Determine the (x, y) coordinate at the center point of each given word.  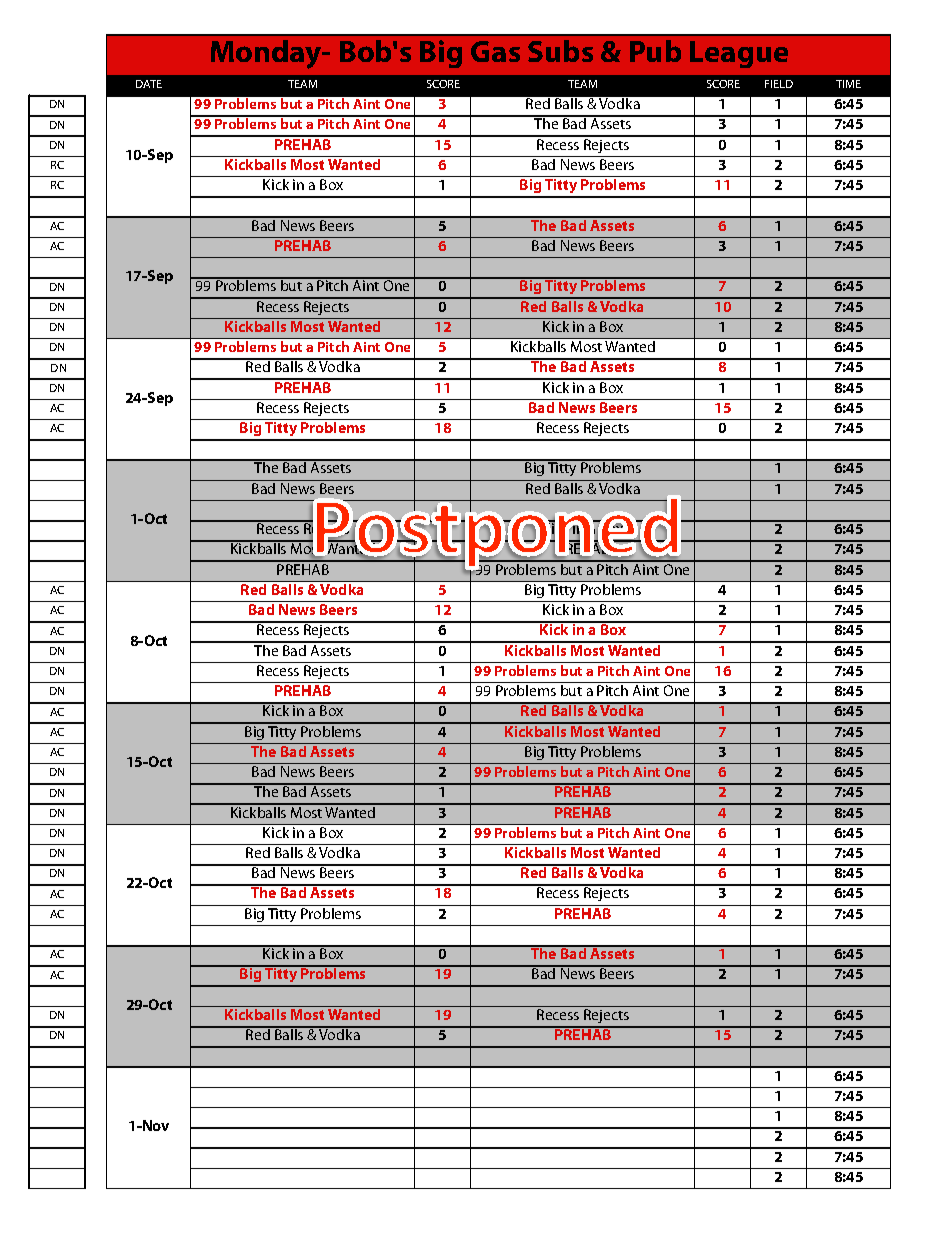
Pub (655, 51)
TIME (848, 84)
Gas (495, 51)
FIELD (779, 84)
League (739, 54)
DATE (149, 84)
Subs (560, 51)
